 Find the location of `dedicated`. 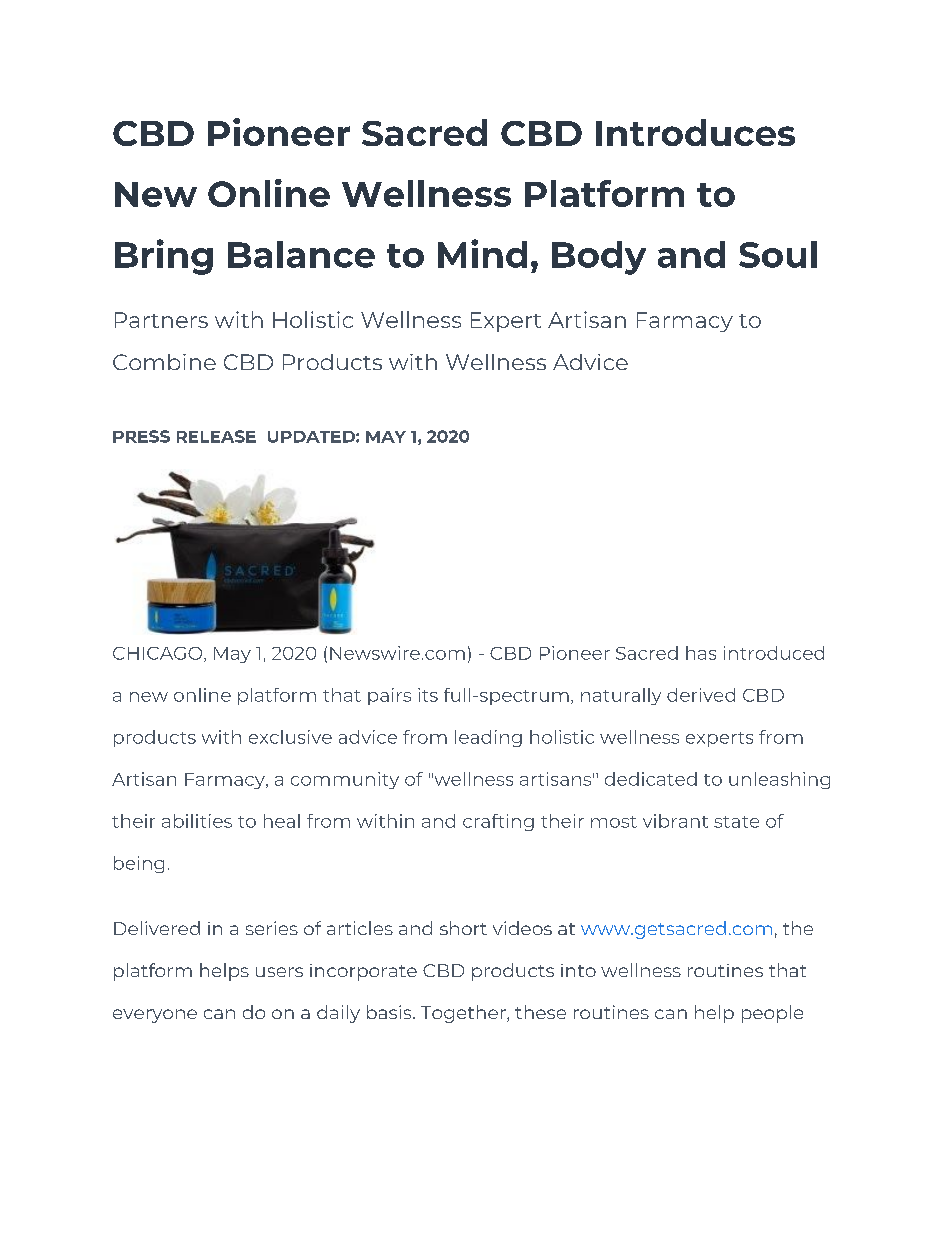

dedicated is located at coordinates (651, 779).
